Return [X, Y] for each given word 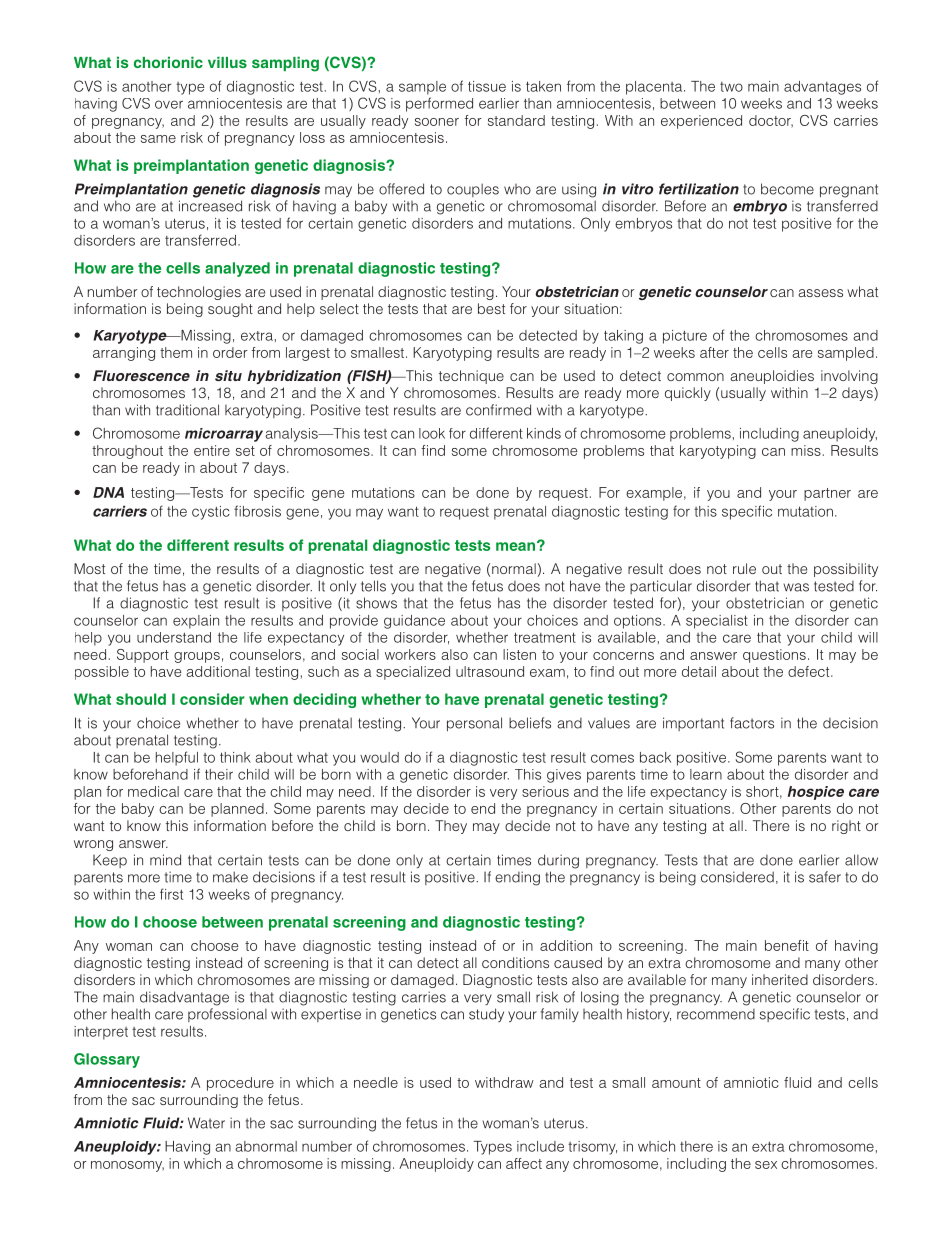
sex [766, 1165]
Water [206, 1123]
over [169, 104]
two [731, 87]
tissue [487, 86]
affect [524, 1163]
